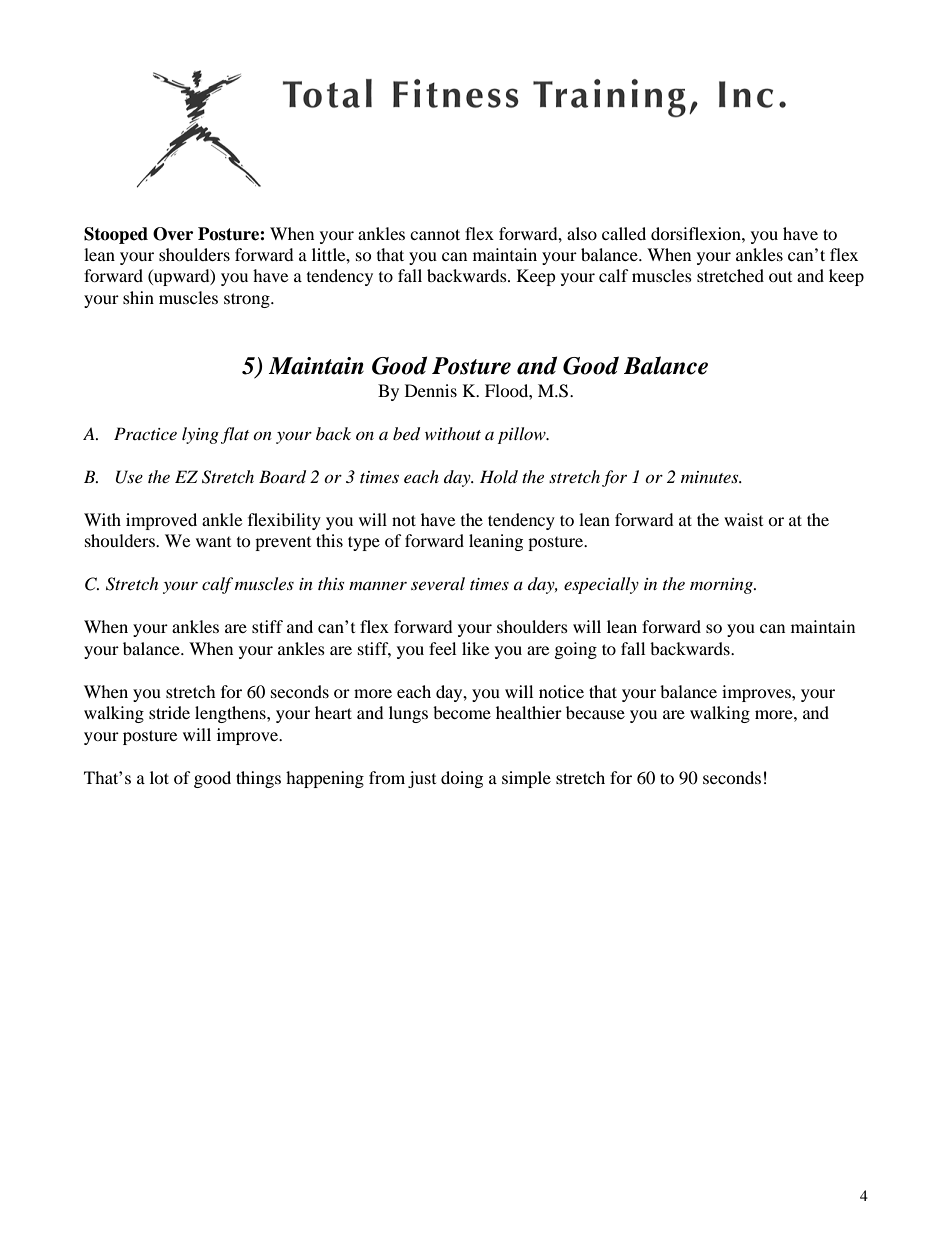 This screenshot has width=952, height=1233. I want to click on cannot, so click(435, 234).
